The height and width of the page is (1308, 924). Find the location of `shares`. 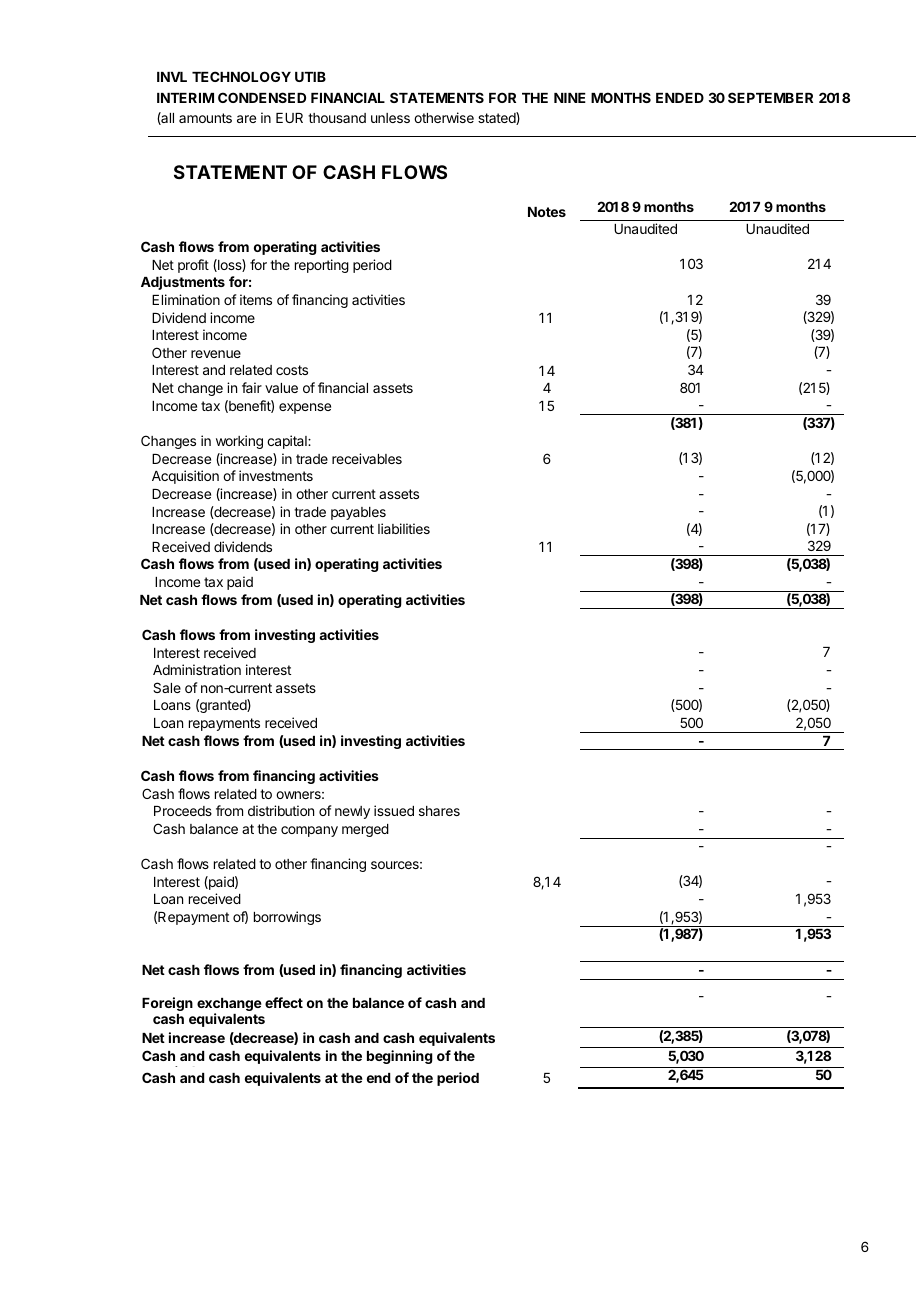

shares is located at coordinates (439, 811).
